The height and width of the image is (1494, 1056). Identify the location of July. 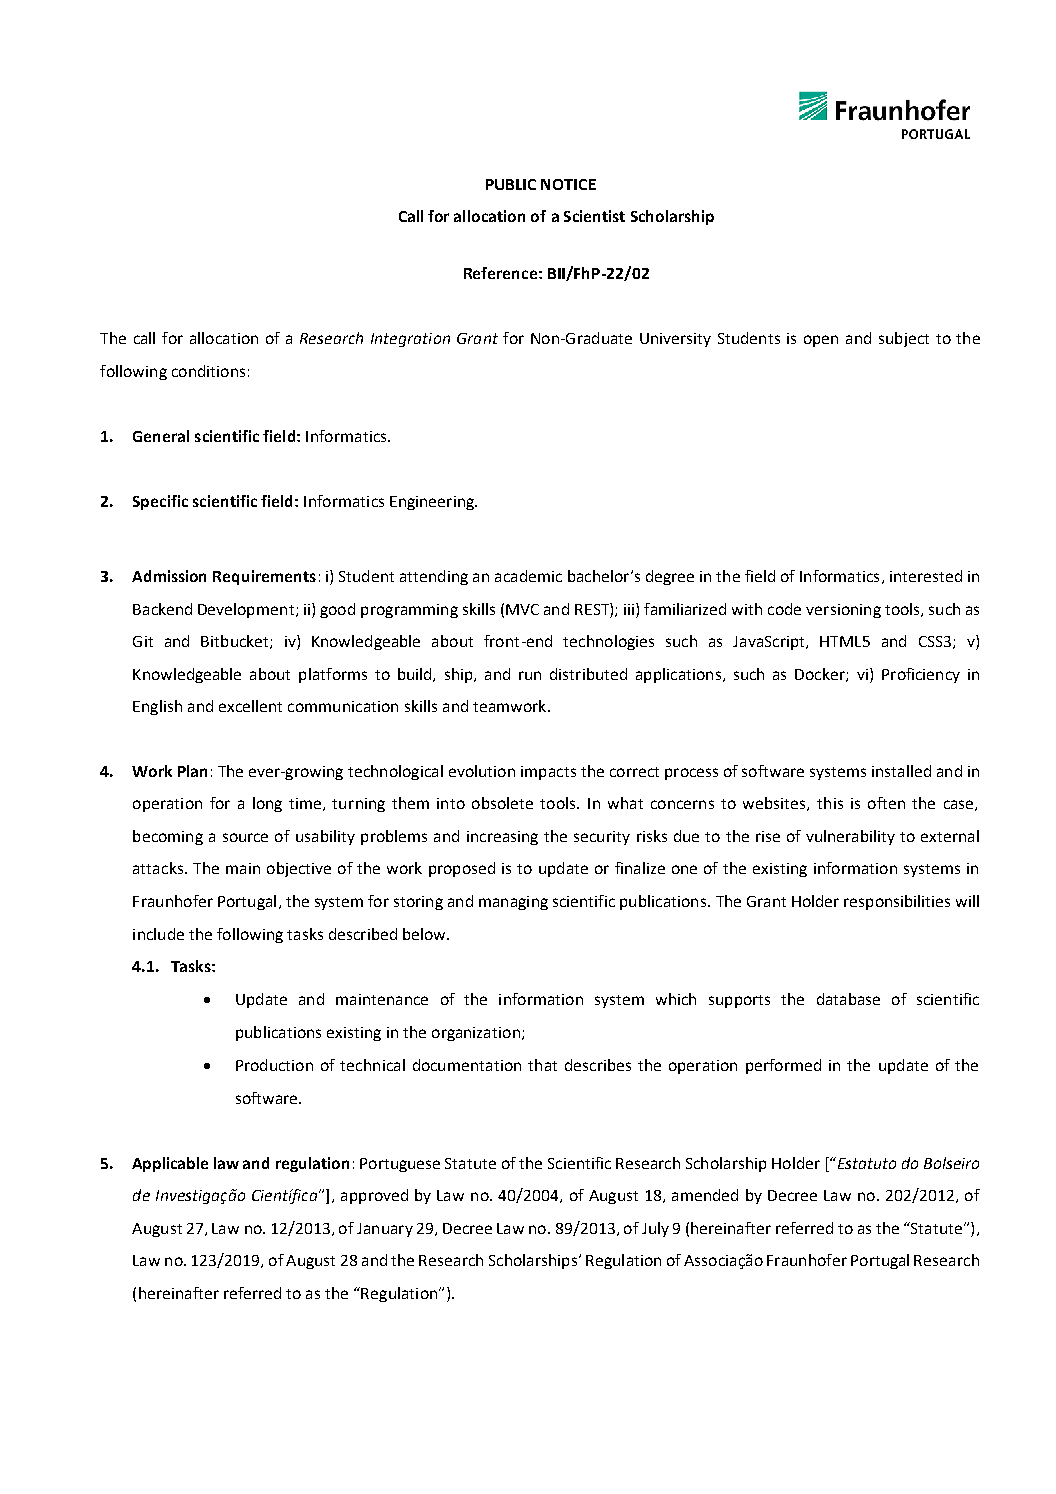
(655, 1229).
